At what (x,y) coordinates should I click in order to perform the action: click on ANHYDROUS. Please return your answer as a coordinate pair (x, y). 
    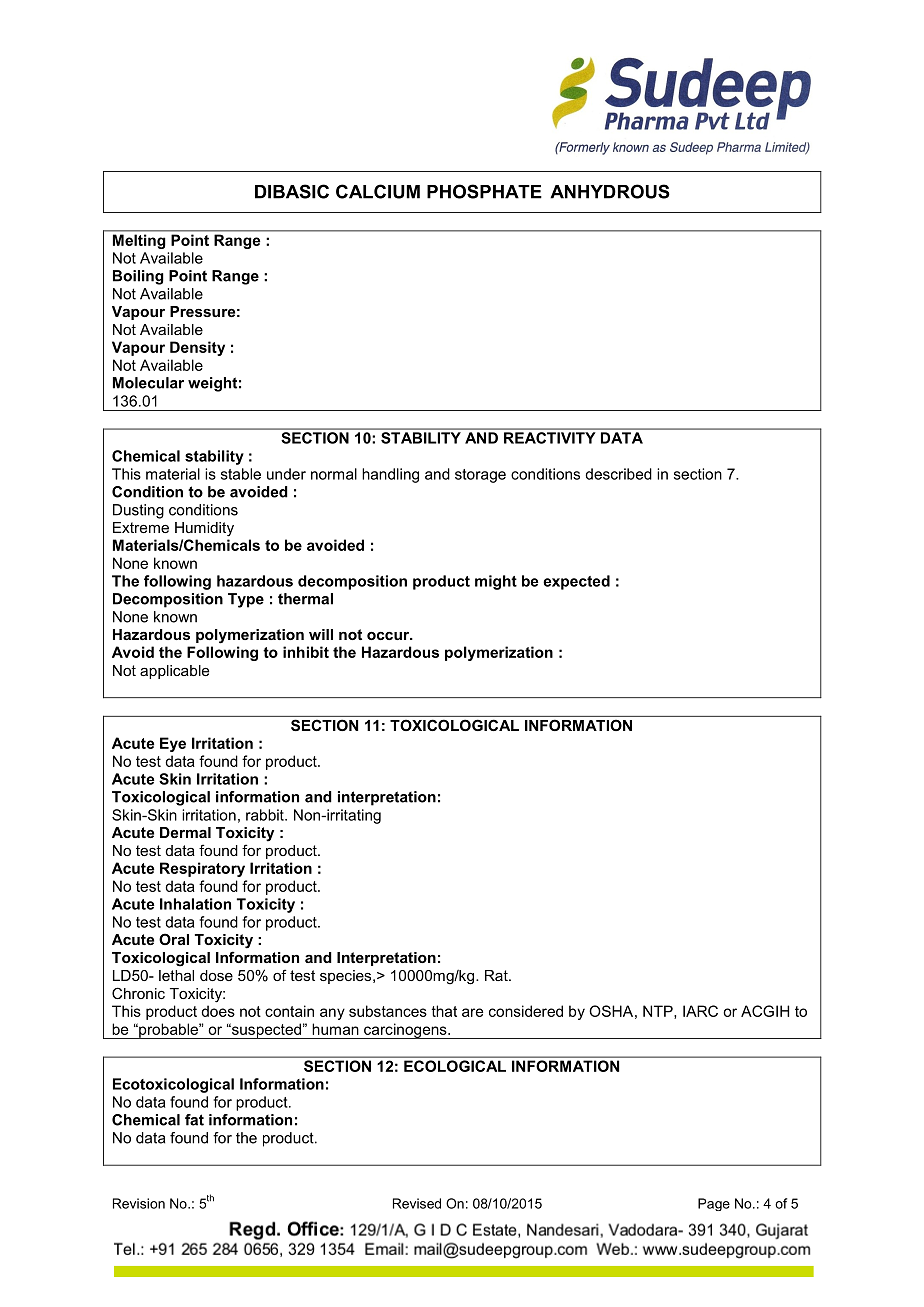
    Looking at the image, I should click on (610, 191).
